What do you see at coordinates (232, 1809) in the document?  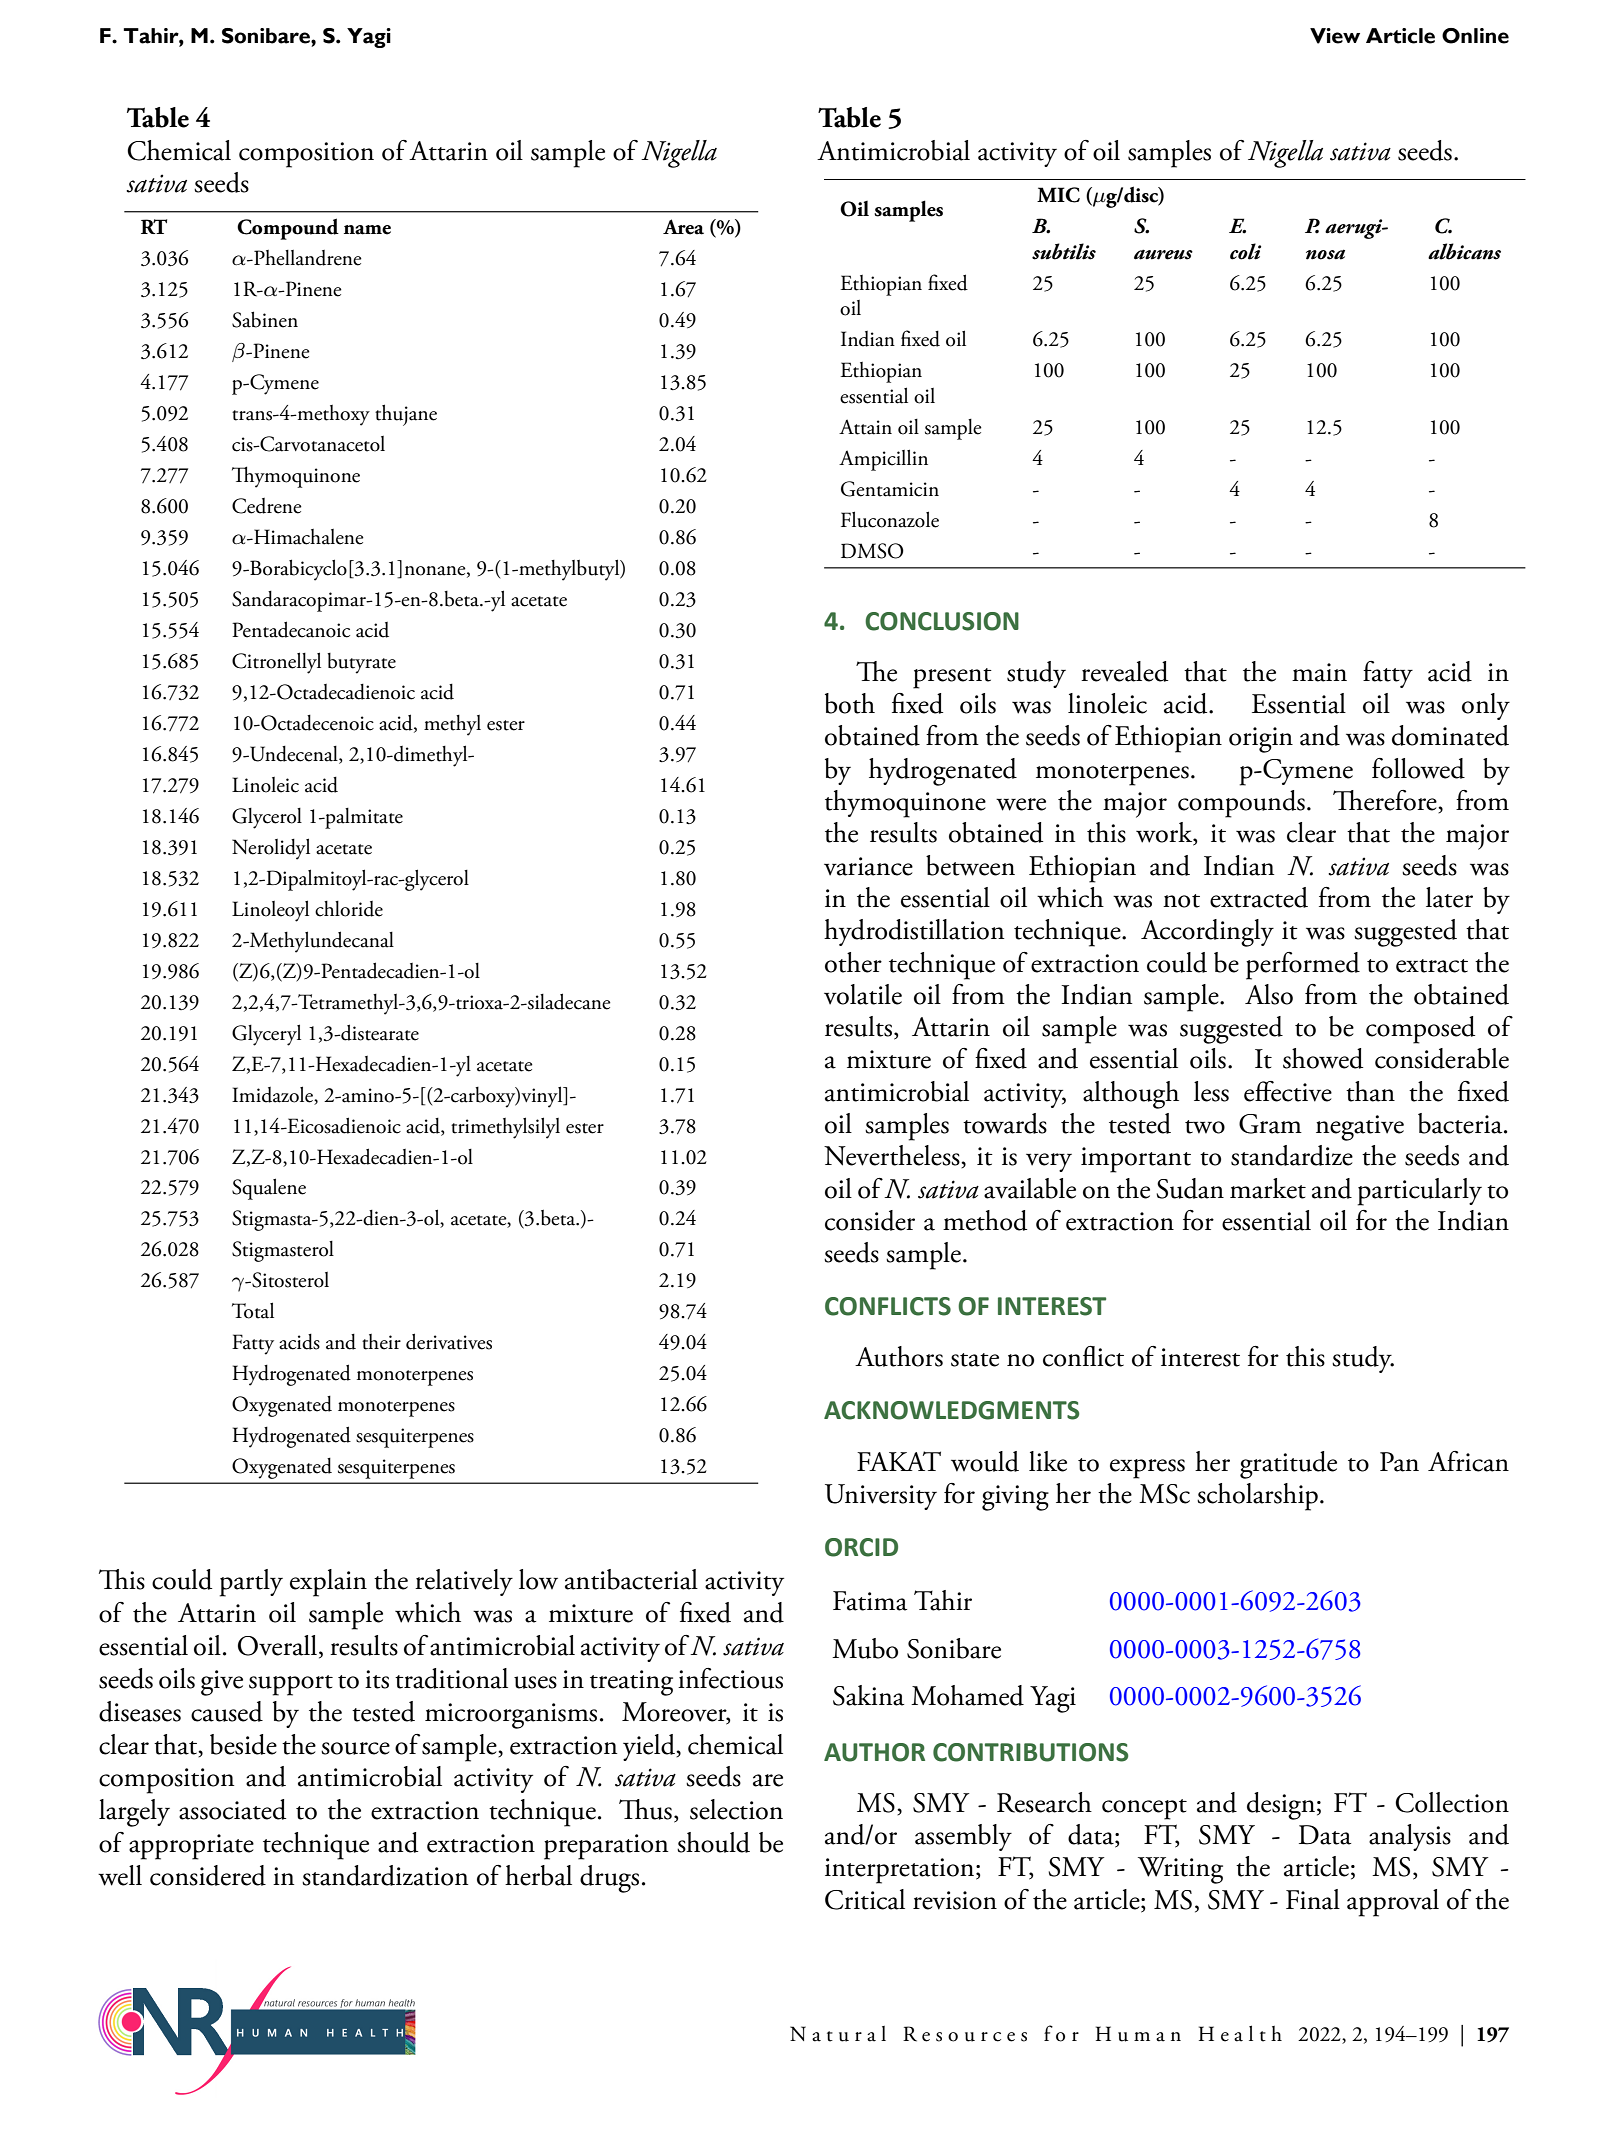 I see `associated` at bounding box center [232, 1809].
